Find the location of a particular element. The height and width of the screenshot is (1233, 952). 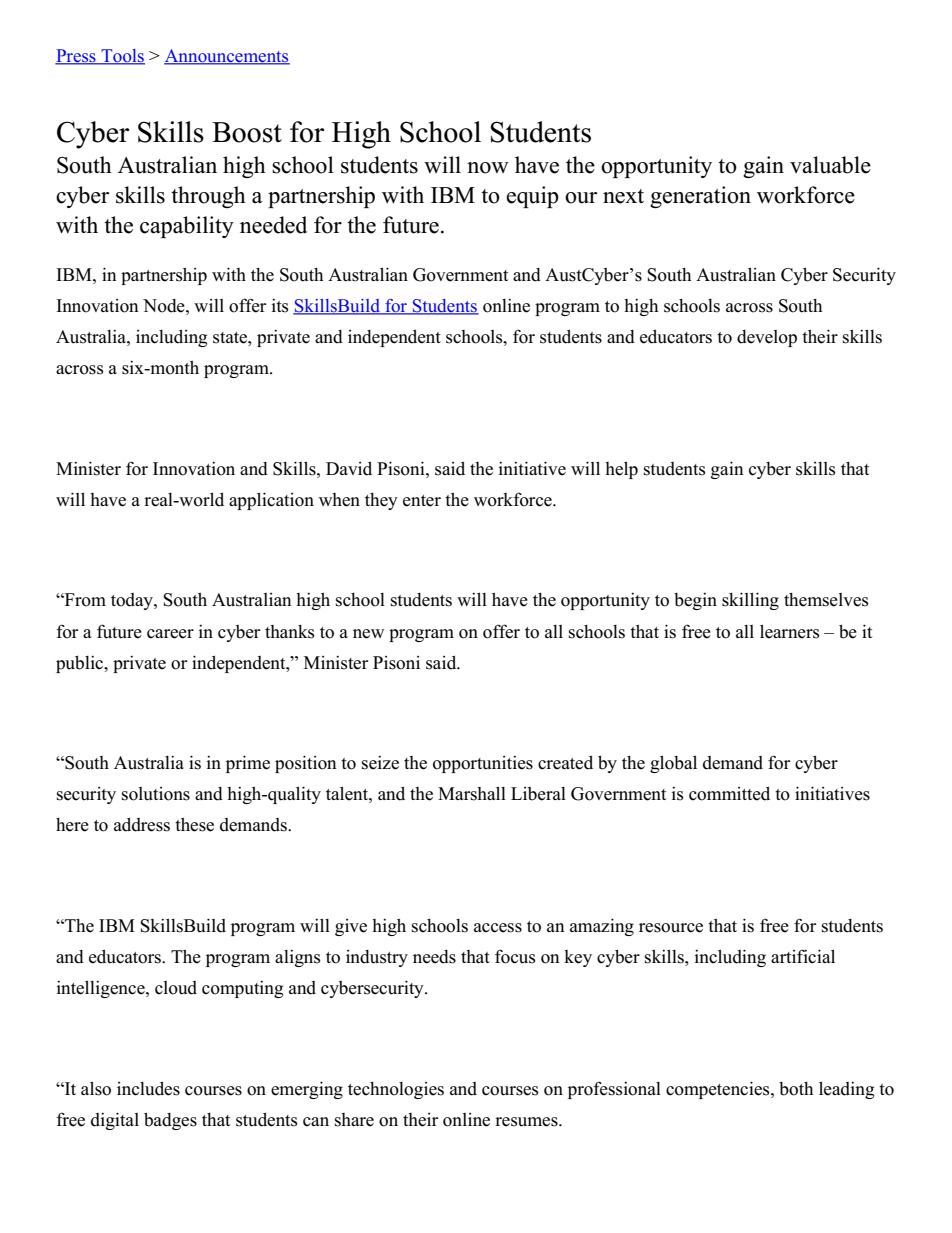

technologies is located at coordinates (396, 1090).
